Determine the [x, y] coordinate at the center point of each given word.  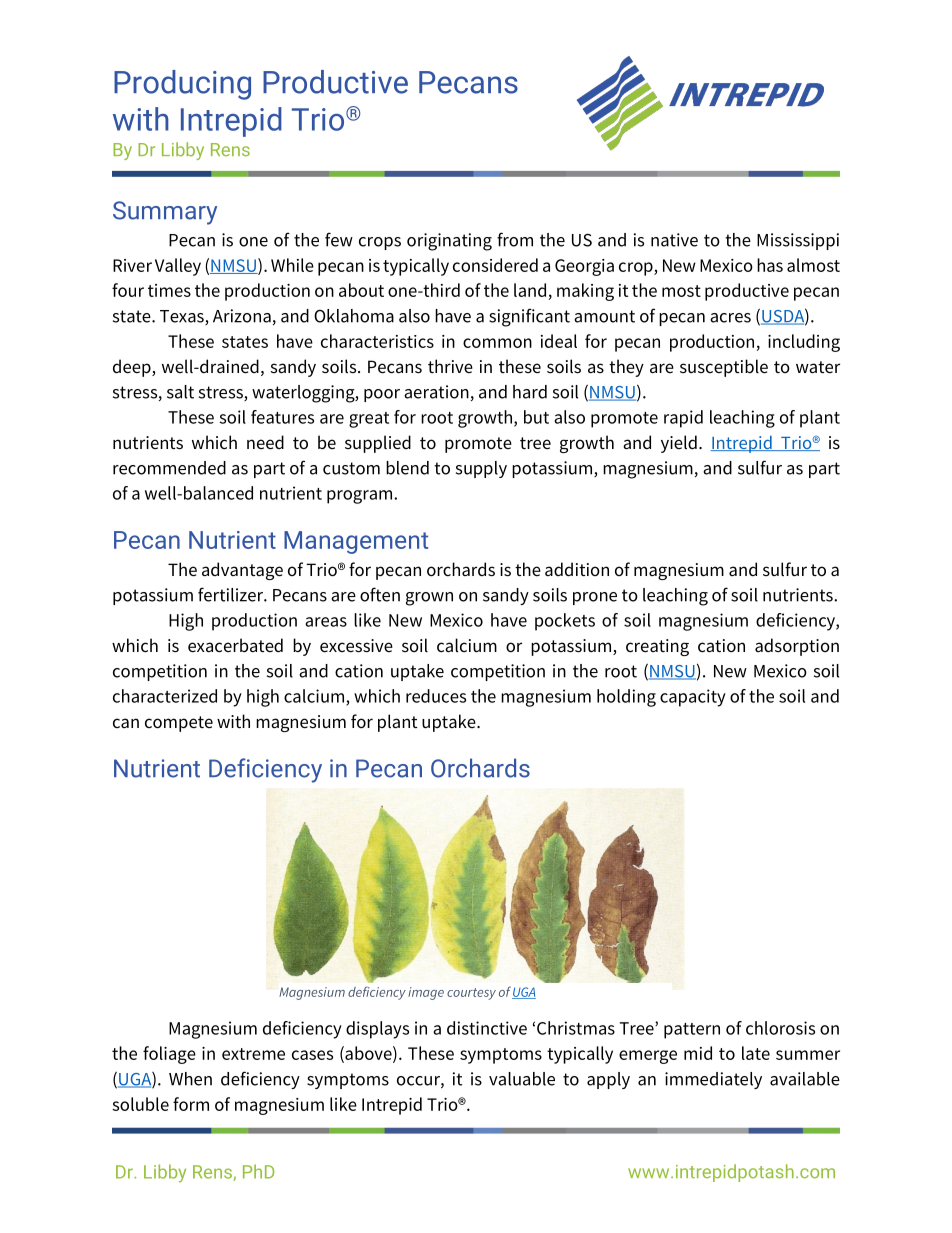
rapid [683, 419]
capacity [693, 698]
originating [449, 242]
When [190, 1079]
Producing [182, 85]
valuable [522, 1079]
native [674, 240]
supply [481, 469]
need [265, 442]
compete [179, 724]
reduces [436, 696]
